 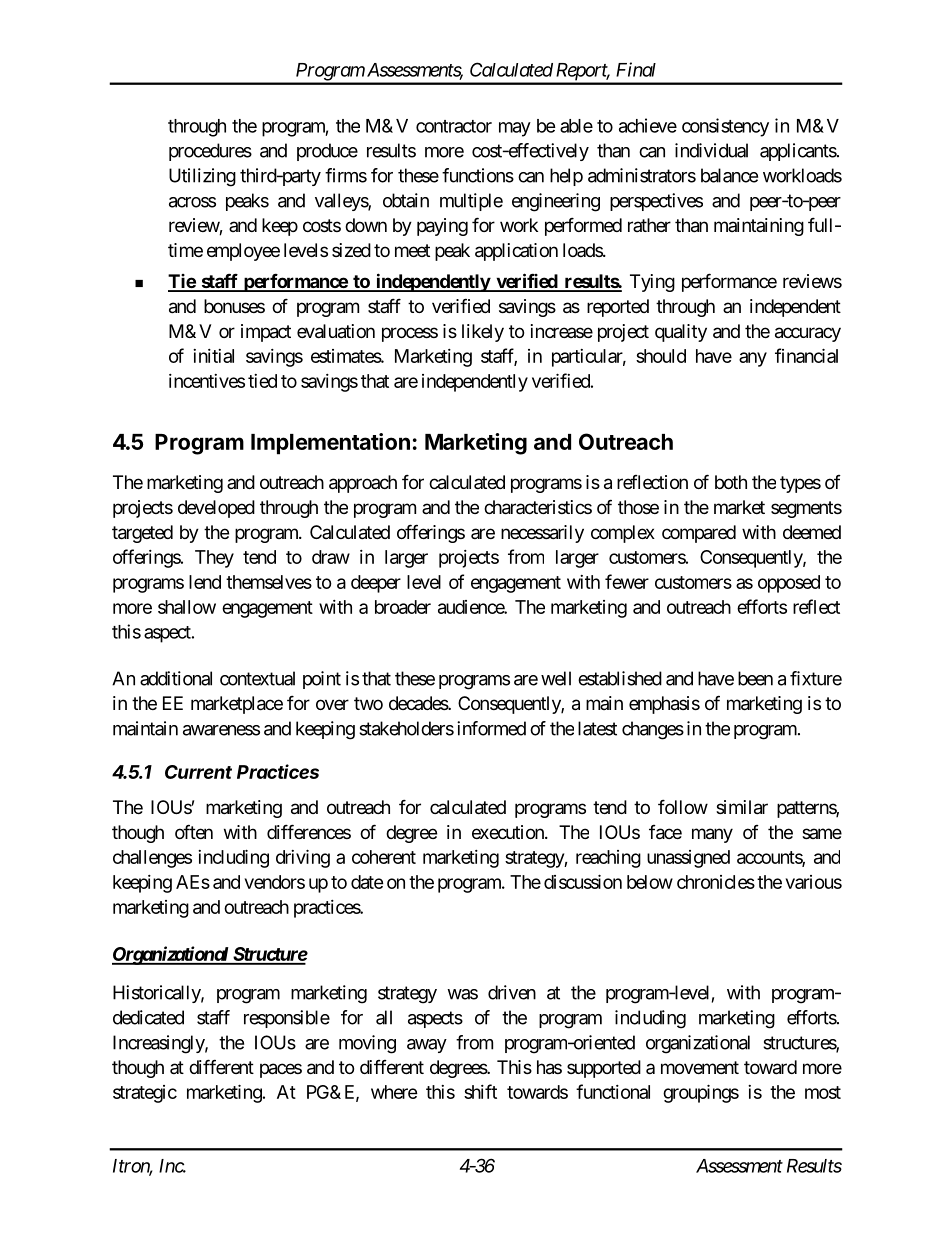 What do you see at coordinates (725, 127) in the screenshot?
I see `consistency` at bounding box center [725, 127].
